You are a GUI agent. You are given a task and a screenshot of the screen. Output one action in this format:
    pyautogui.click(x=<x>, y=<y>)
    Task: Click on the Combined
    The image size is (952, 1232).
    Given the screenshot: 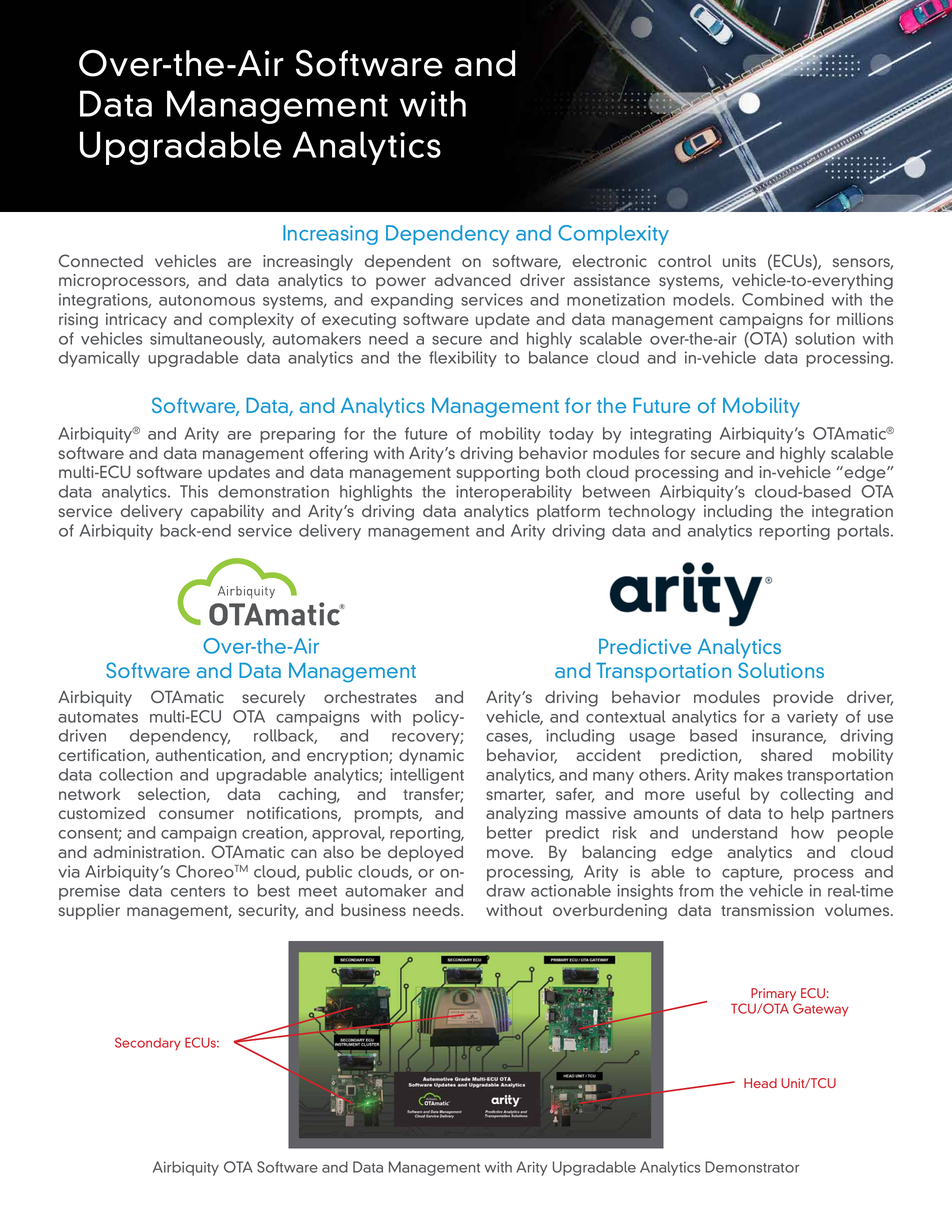 What is the action you would take?
    pyautogui.click(x=783, y=299)
